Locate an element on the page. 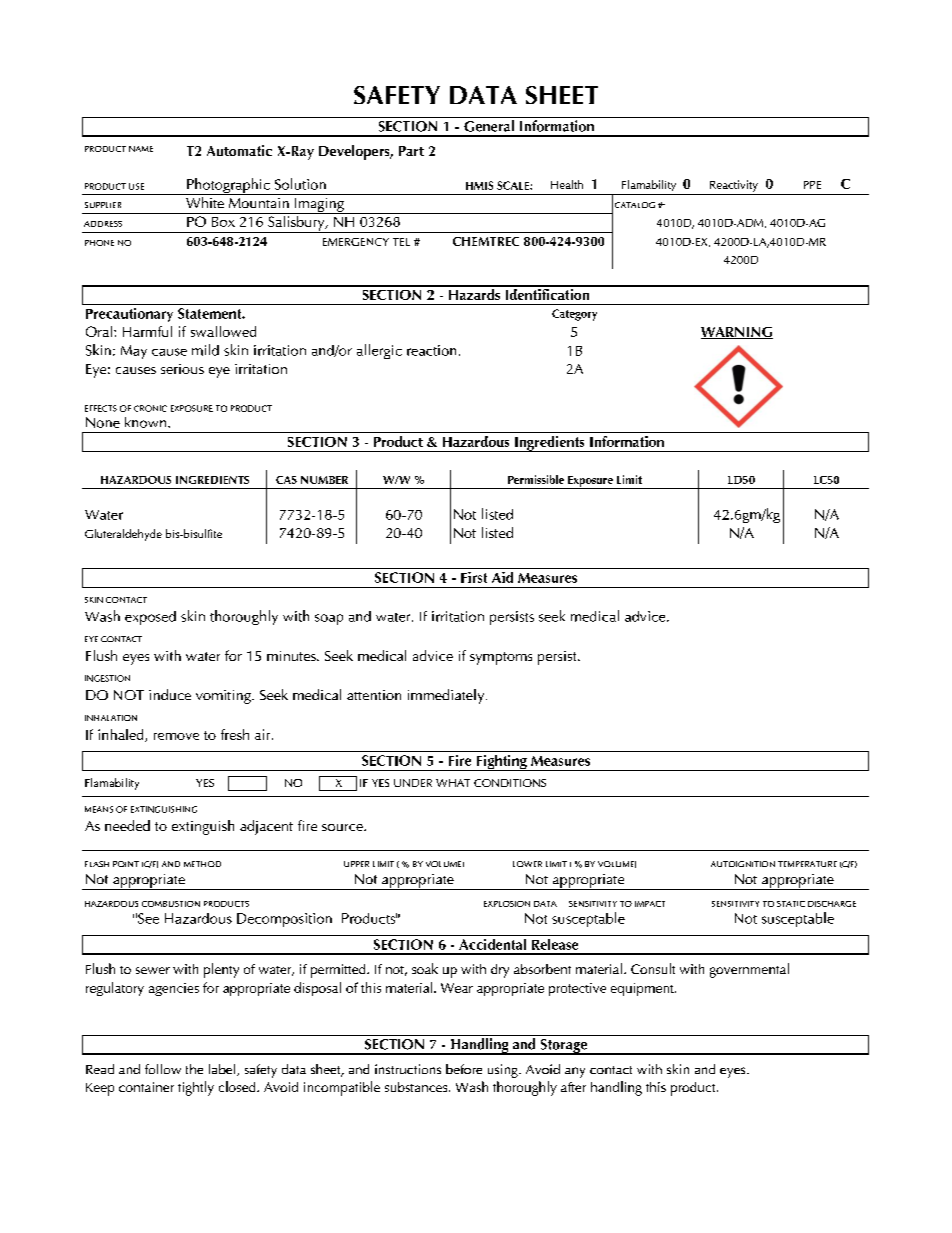 Image resolution: width=952 pixels, height=1233 pixels. the is located at coordinates (194, 1069).
